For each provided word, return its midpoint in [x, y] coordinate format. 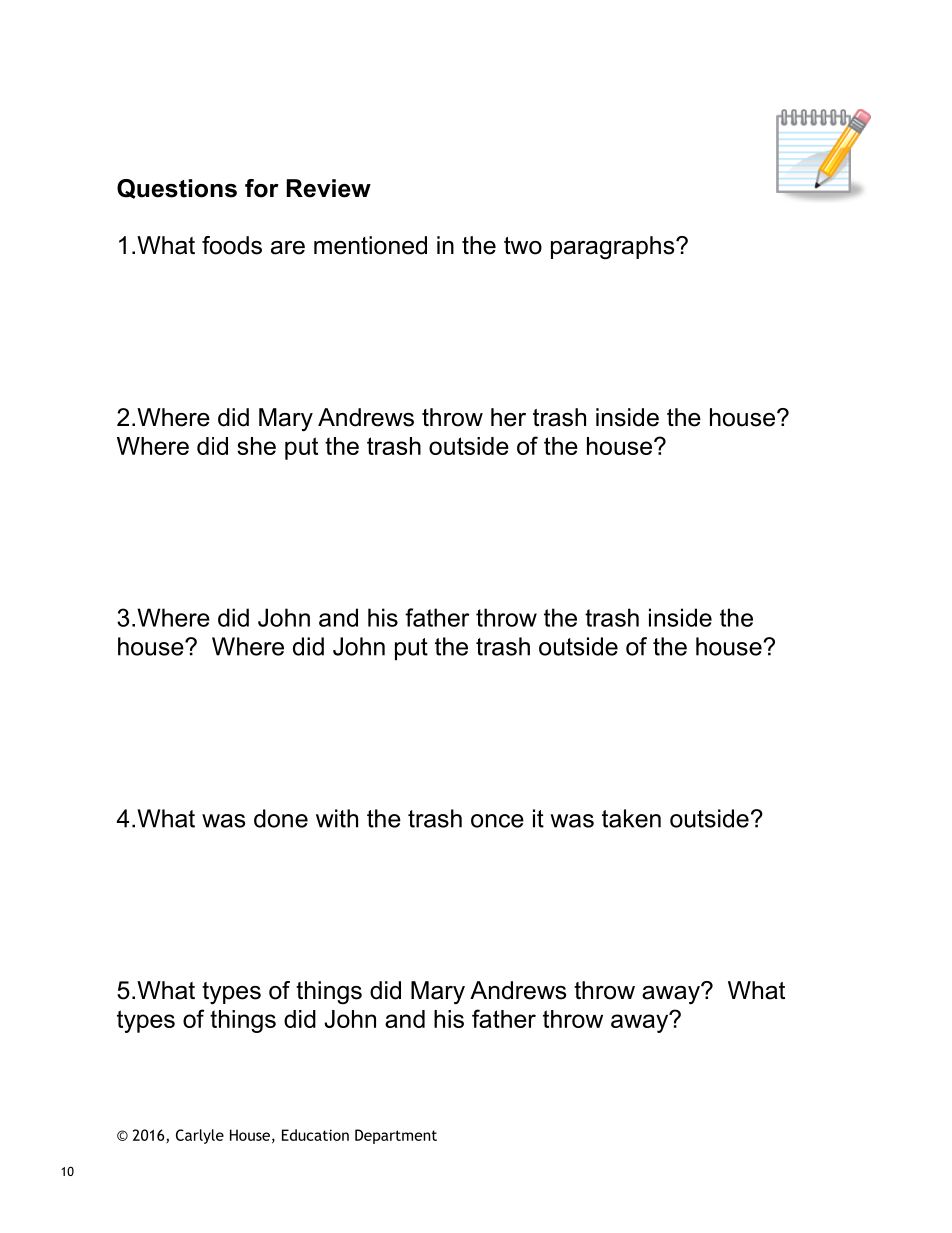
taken [631, 818]
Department [396, 1136]
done [281, 818]
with [337, 818]
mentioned [370, 245]
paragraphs [614, 248]
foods [232, 245]
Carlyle [200, 1136]
